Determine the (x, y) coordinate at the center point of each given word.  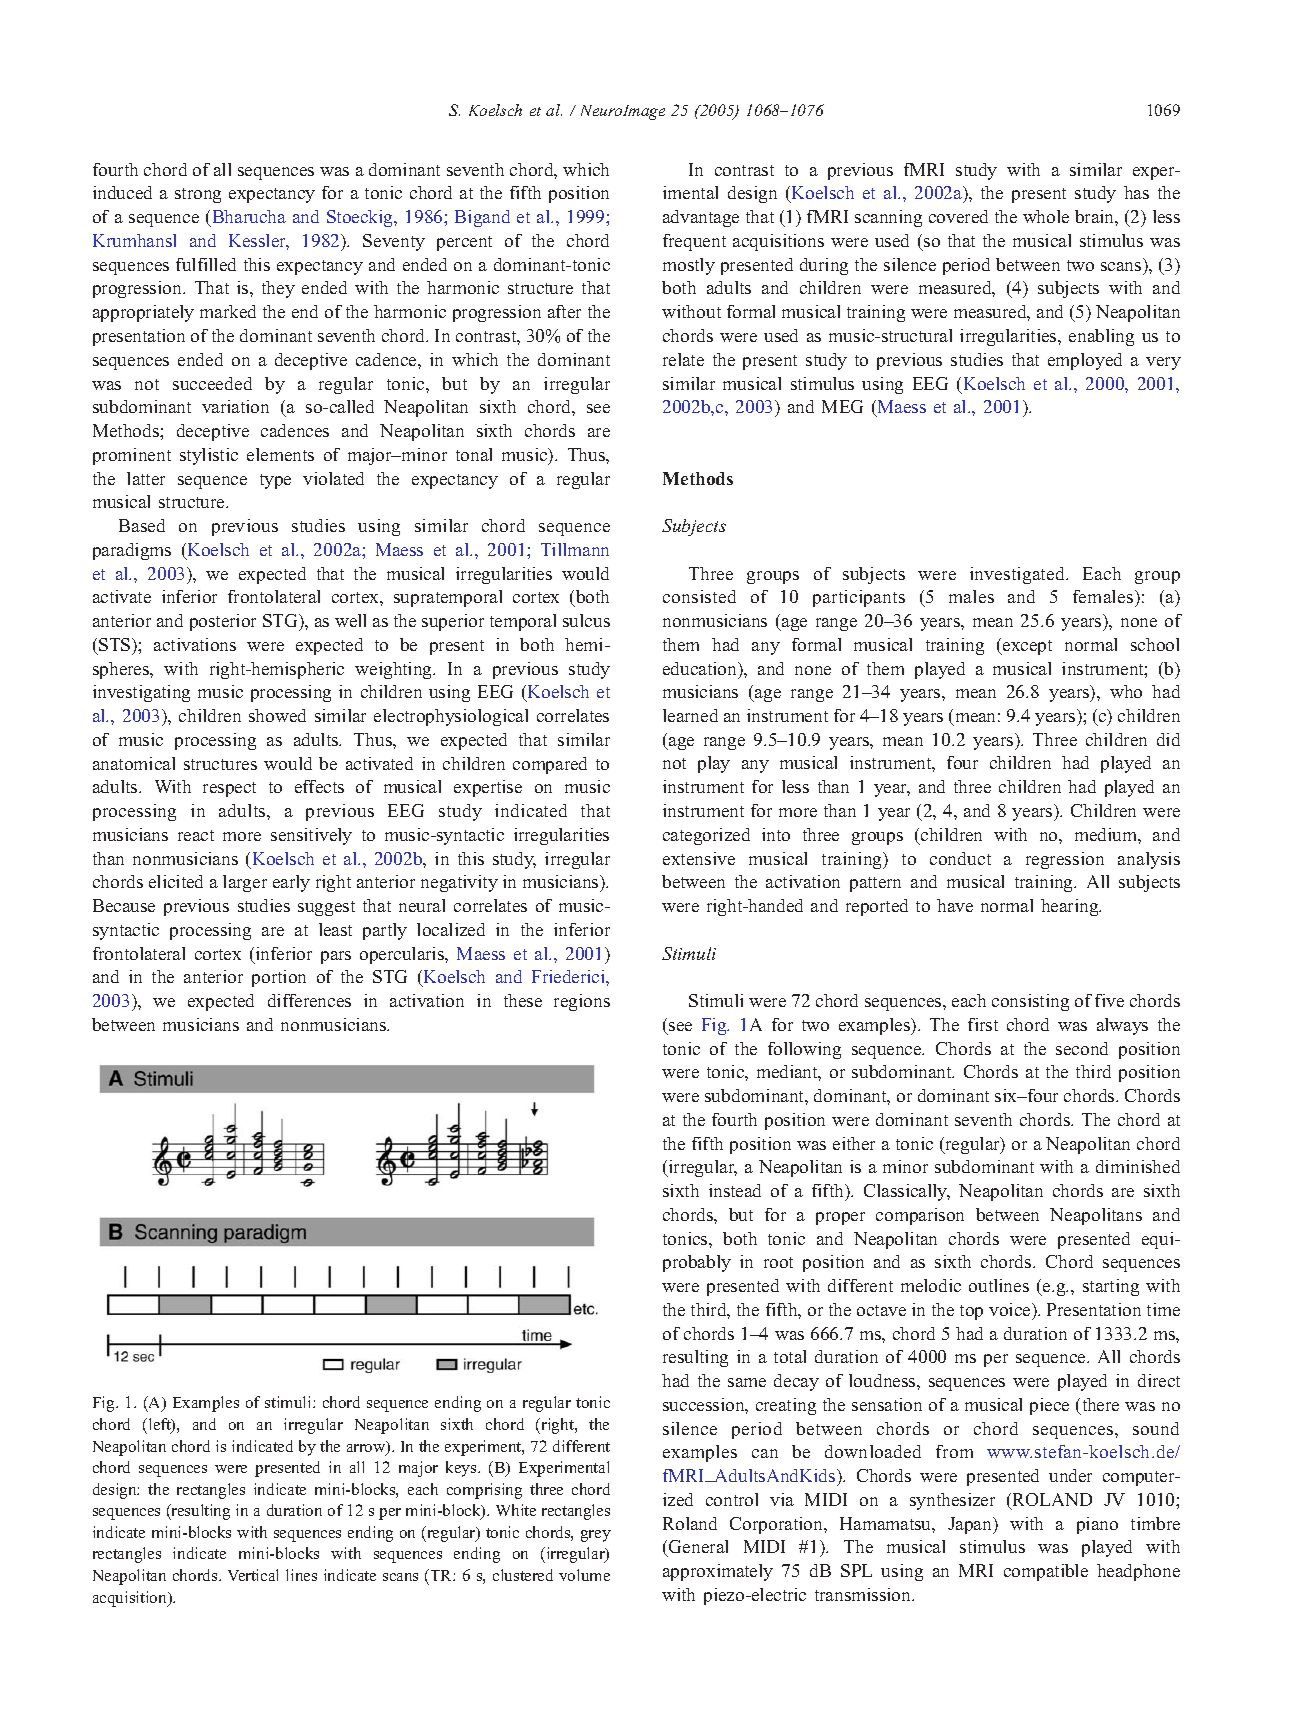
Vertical (253, 1575)
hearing (1071, 907)
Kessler (259, 242)
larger (245, 883)
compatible (1046, 1572)
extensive (699, 858)
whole (1046, 216)
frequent (694, 242)
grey (596, 1536)
